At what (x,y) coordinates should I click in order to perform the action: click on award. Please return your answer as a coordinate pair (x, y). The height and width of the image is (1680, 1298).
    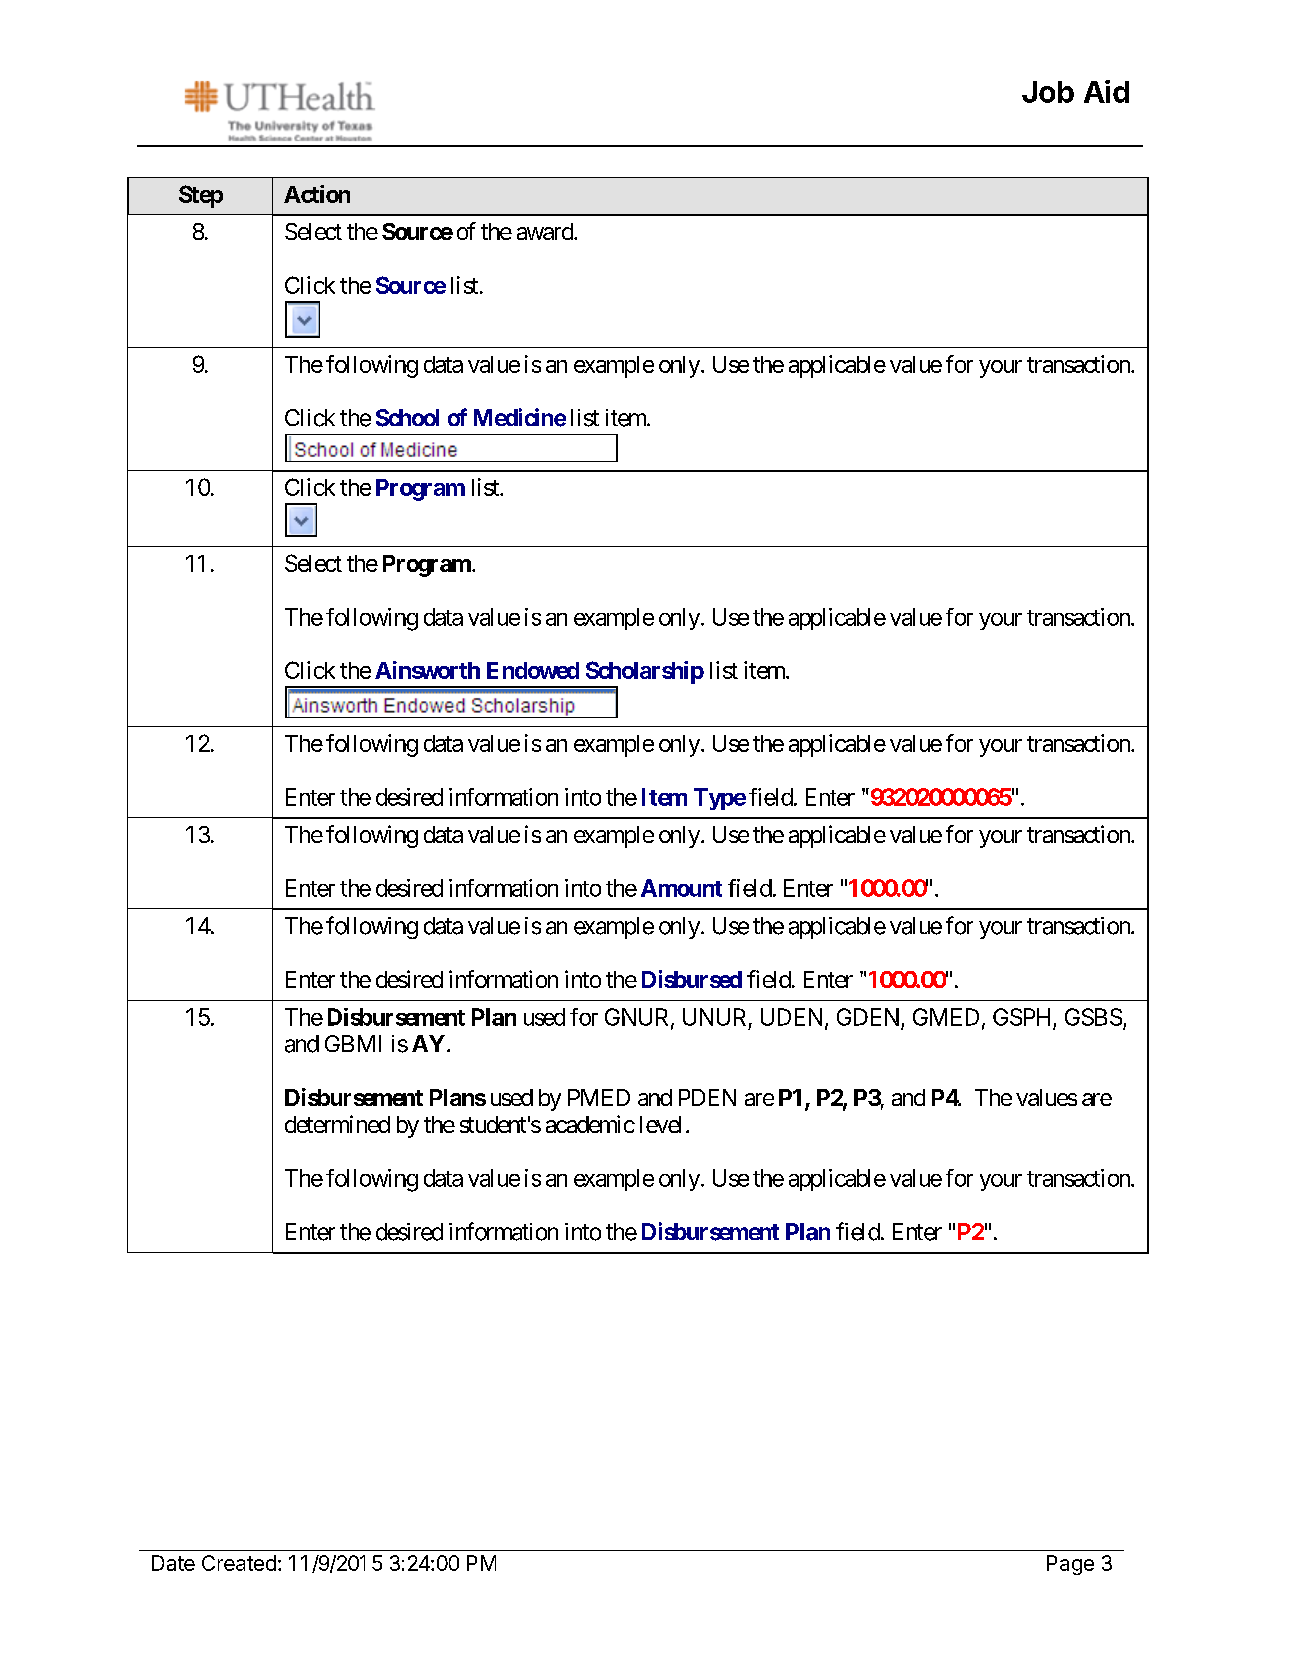
    Looking at the image, I should click on (546, 231).
